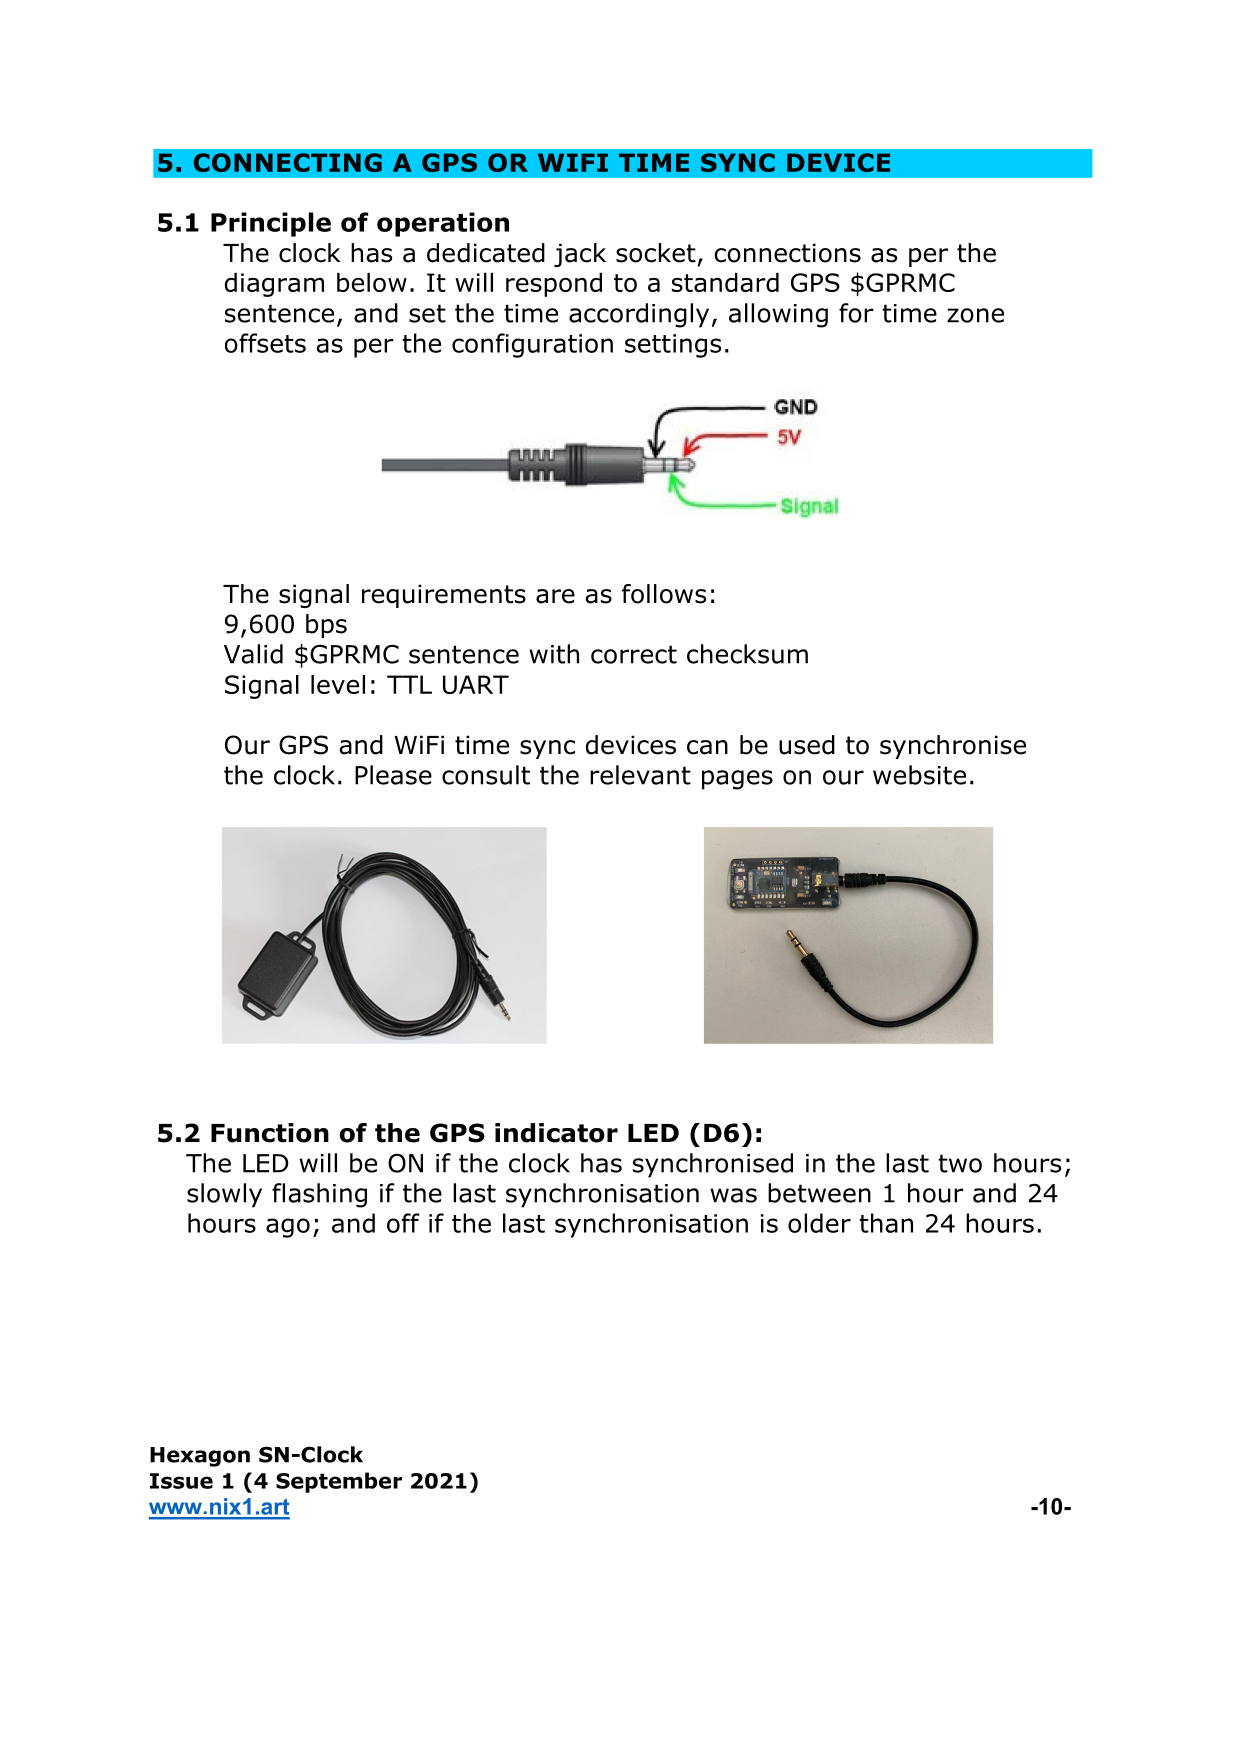 This screenshot has width=1235, height=1747. I want to click on website, so click(919, 775).
